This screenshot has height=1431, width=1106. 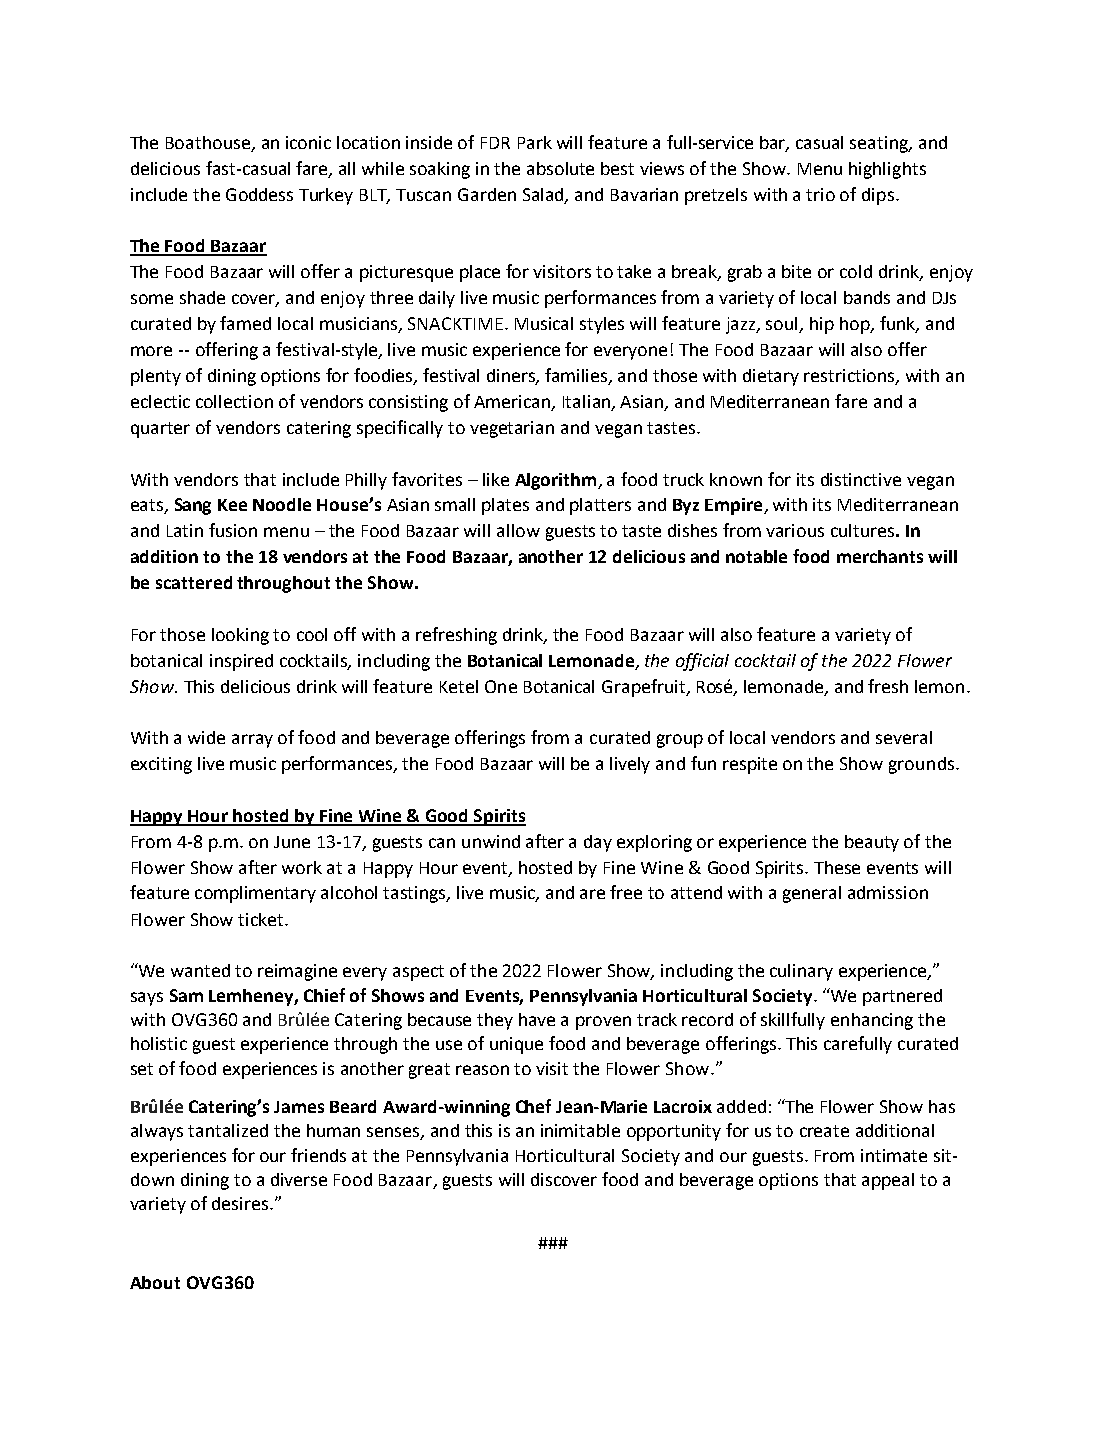 I want to click on absolute, so click(x=560, y=168).
